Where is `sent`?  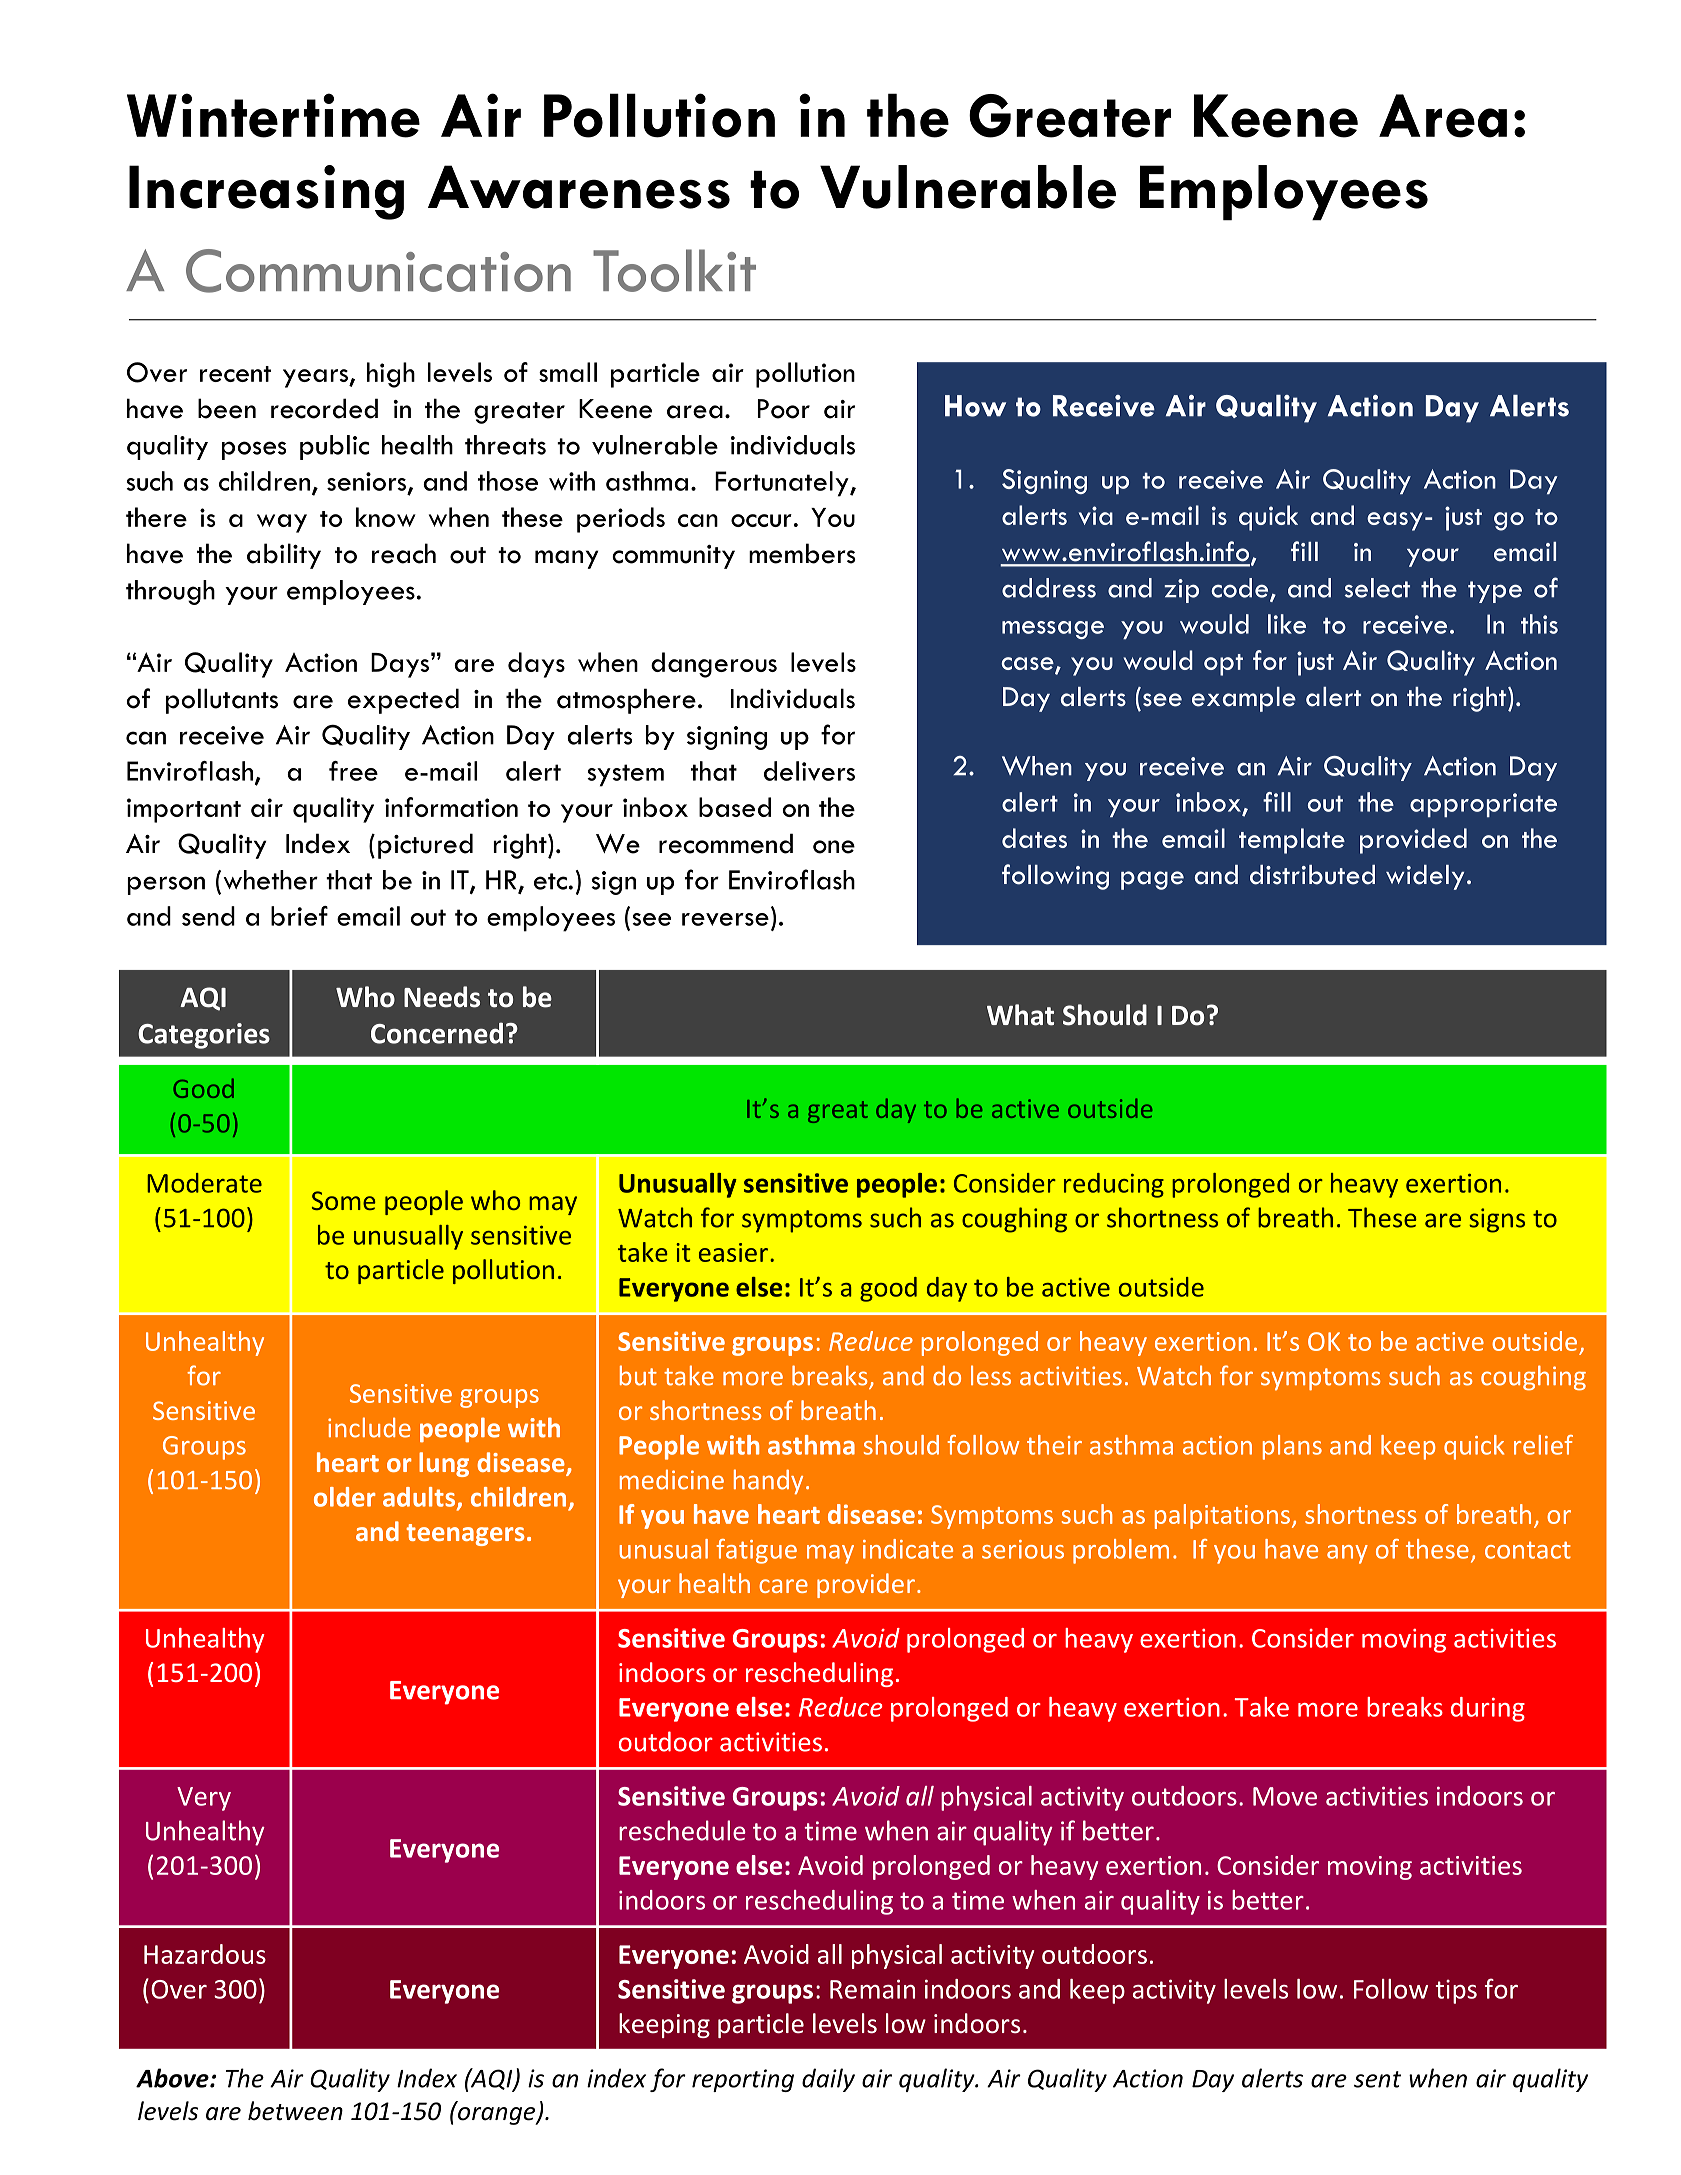 sent is located at coordinates (1377, 2079).
